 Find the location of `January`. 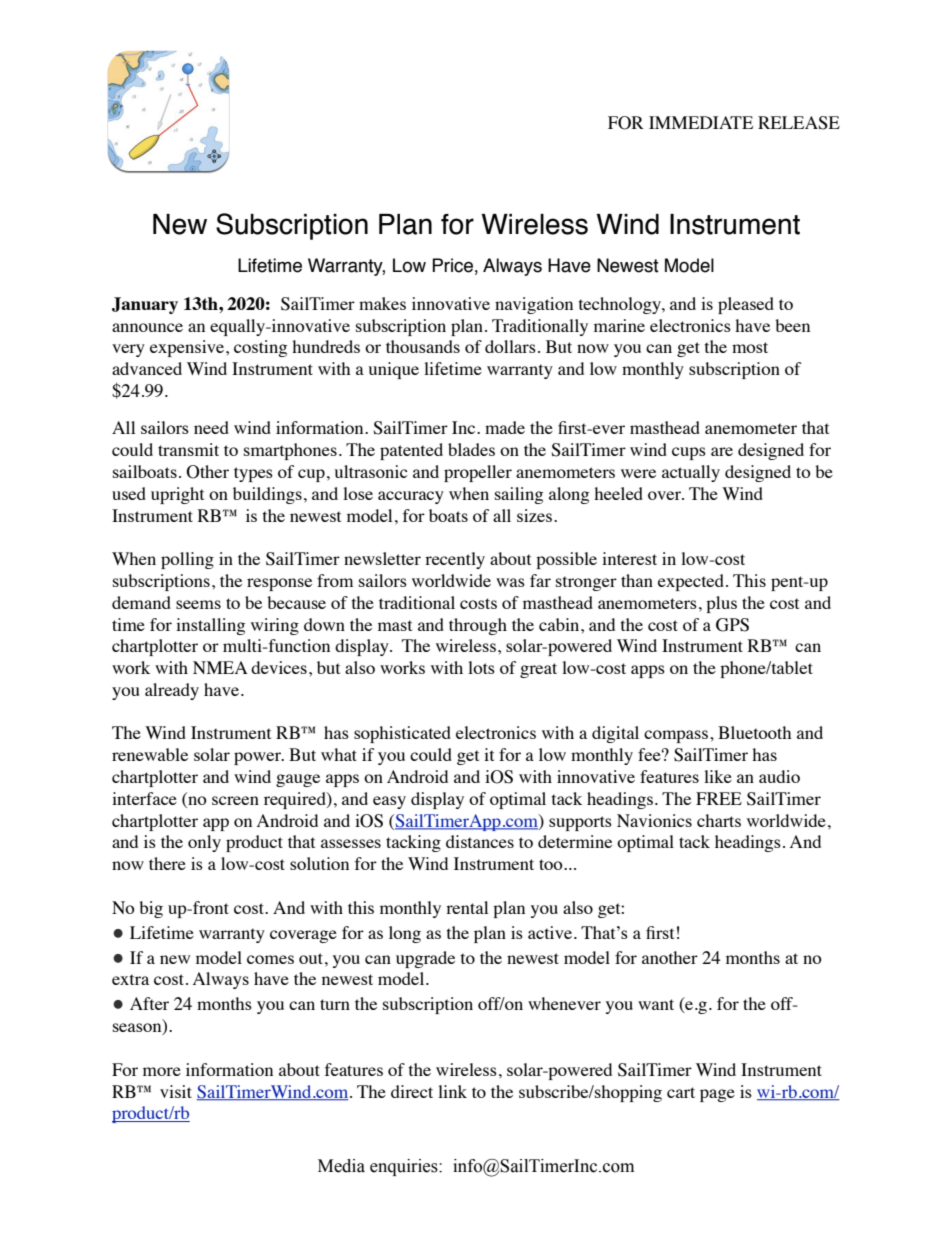

January is located at coordinates (145, 305).
